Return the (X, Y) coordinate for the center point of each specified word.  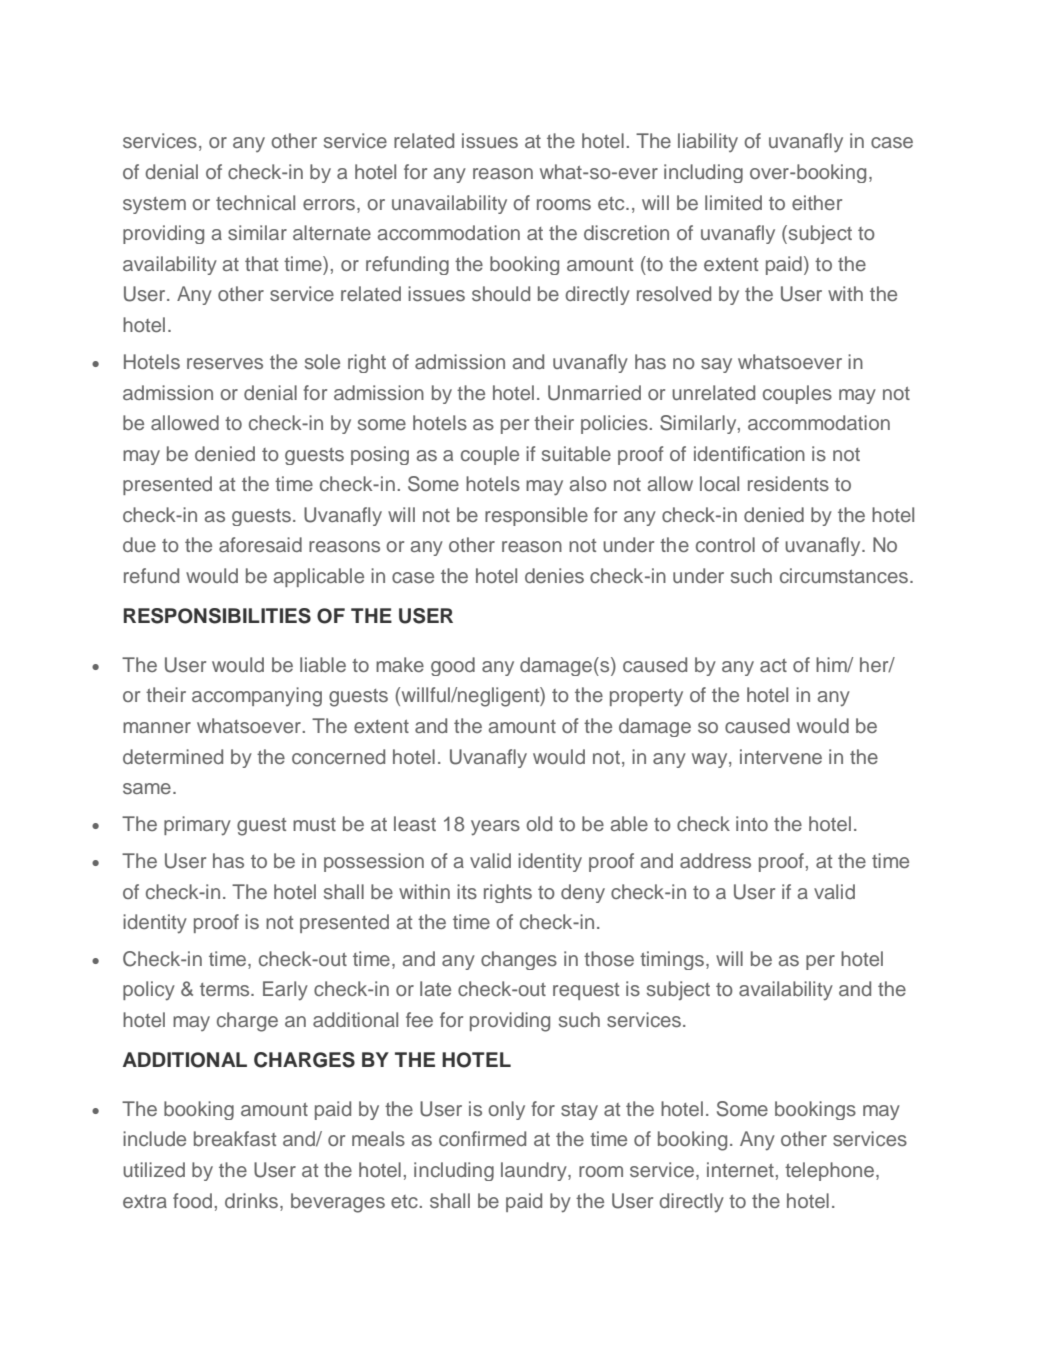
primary (197, 826)
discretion (626, 232)
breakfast (235, 1138)
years (495, 828)
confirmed (482, 1138)
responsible (536, 516)
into (752, 823)
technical (255, 202)
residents (788, 483)
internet (740, 1169)
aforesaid (260, 544)
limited (733, 202)
